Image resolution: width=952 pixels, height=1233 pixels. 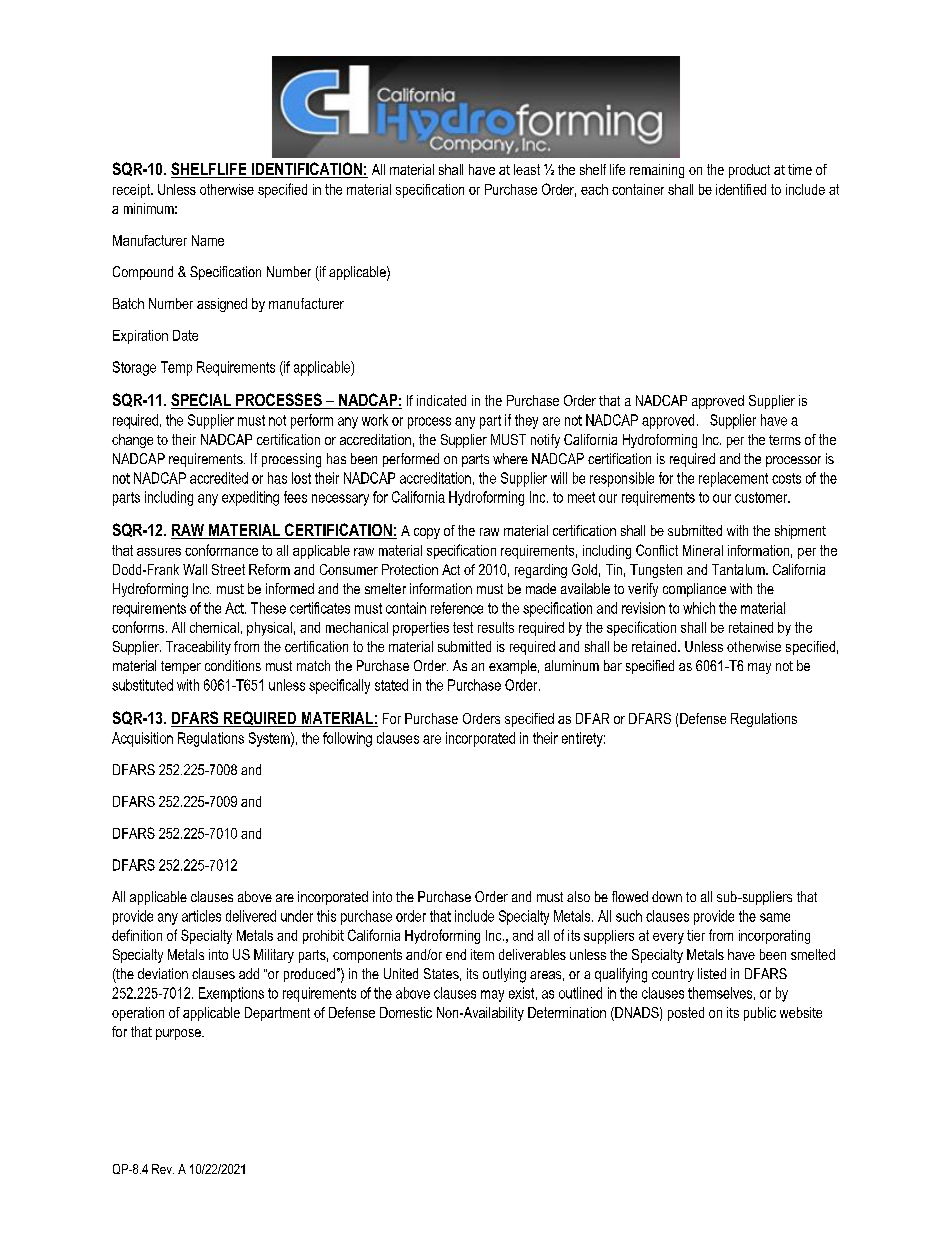 What do you see at coordinates (741, 189) in the document?
I see `identified` at bounding box center [741, 189].
